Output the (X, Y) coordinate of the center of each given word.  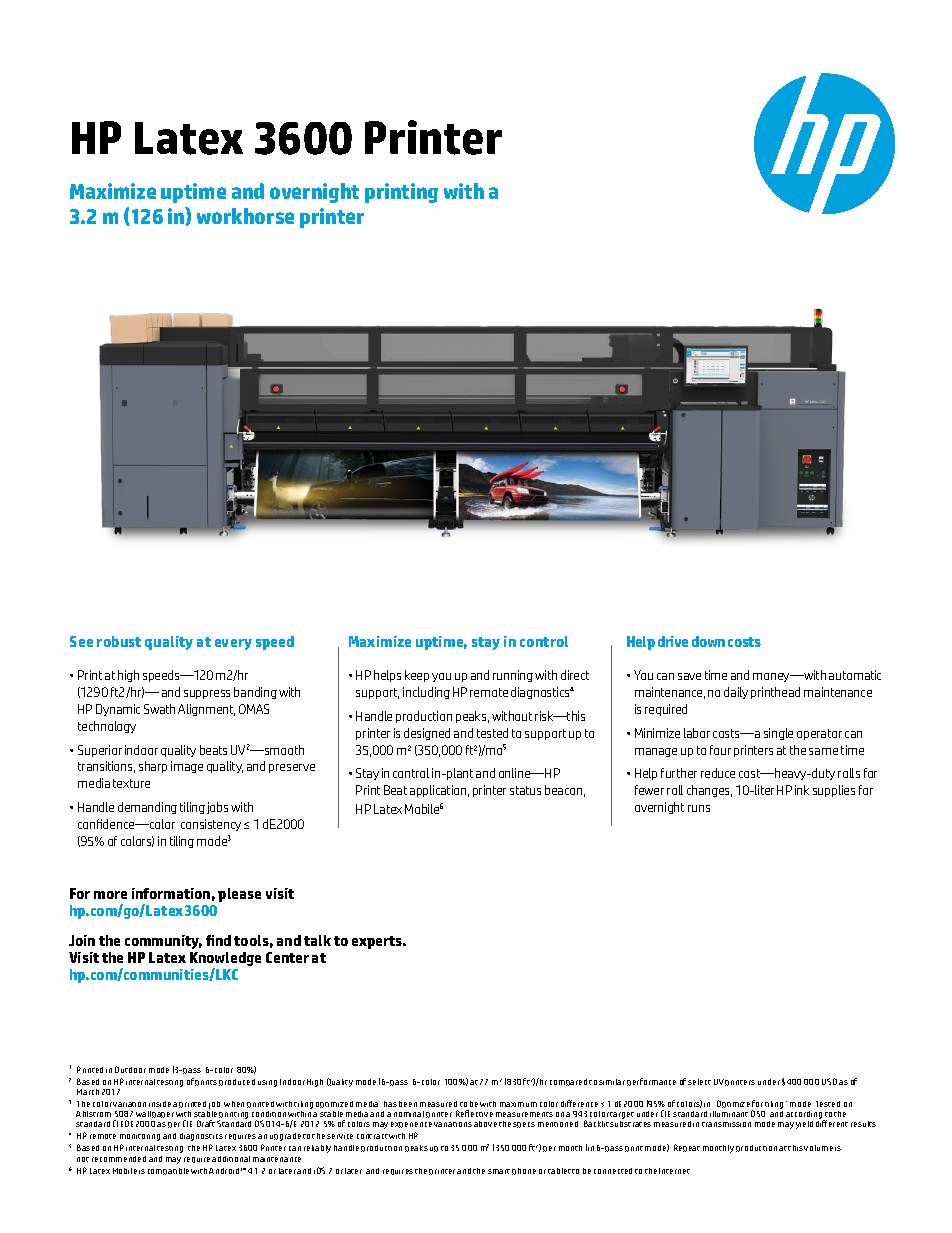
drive (673, 641)
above (485, 1124)
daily (736, 693)
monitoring (140, 1137)
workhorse (245, 216)
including (426, 693)
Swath (159, 709)
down (708, 641)
